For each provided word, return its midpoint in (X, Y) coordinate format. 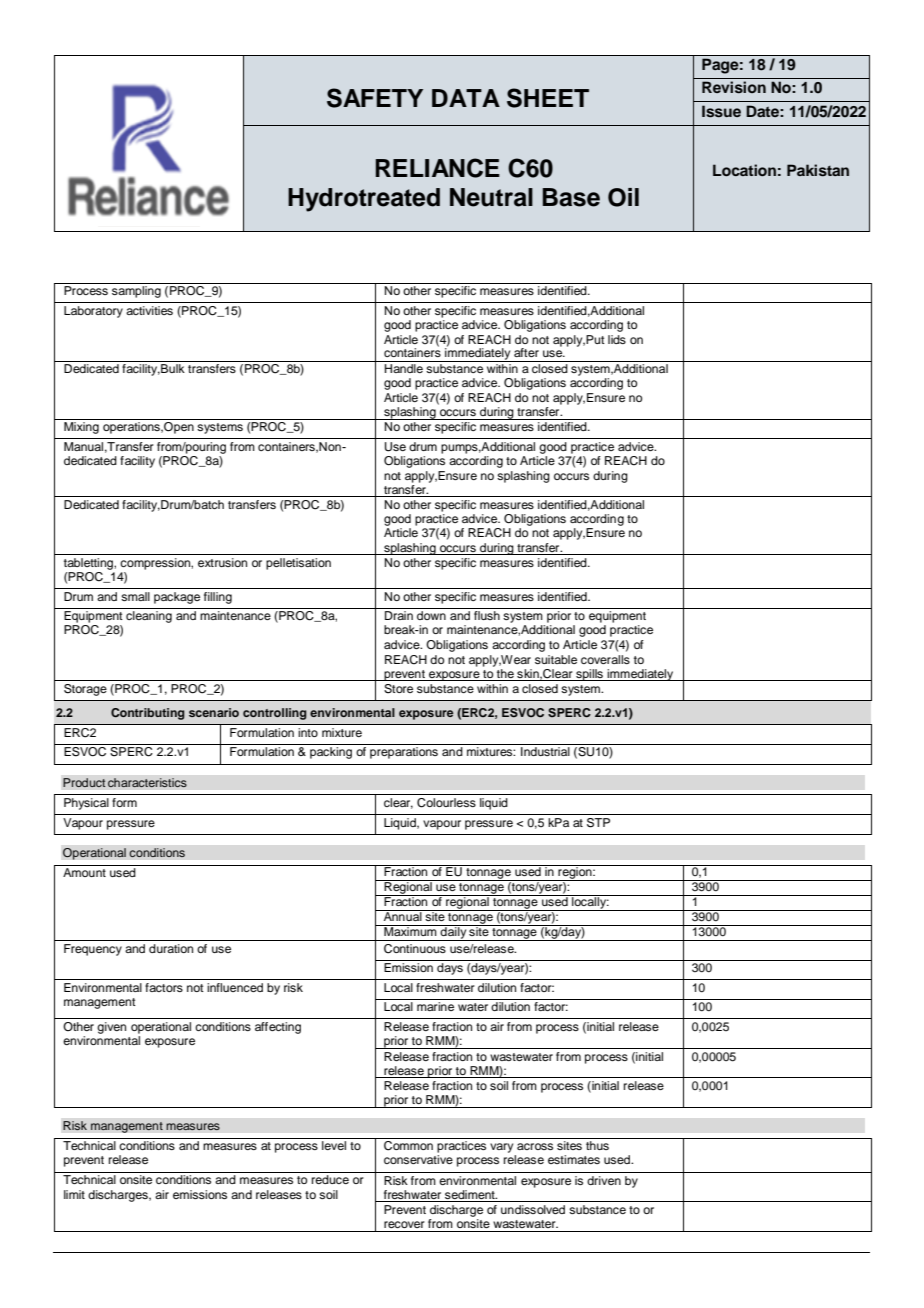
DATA (466, 98)
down (431, 615)
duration (171, 948)
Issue (721, 111)
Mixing (81, 428)
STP (598, 823)
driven (604, 1180)
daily (454, 933)
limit (74, 1194)
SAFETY (375, 98)
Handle (404, 368)
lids (617, 339)
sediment (471, 1194)
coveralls (605, 659)
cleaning (149, 617)
